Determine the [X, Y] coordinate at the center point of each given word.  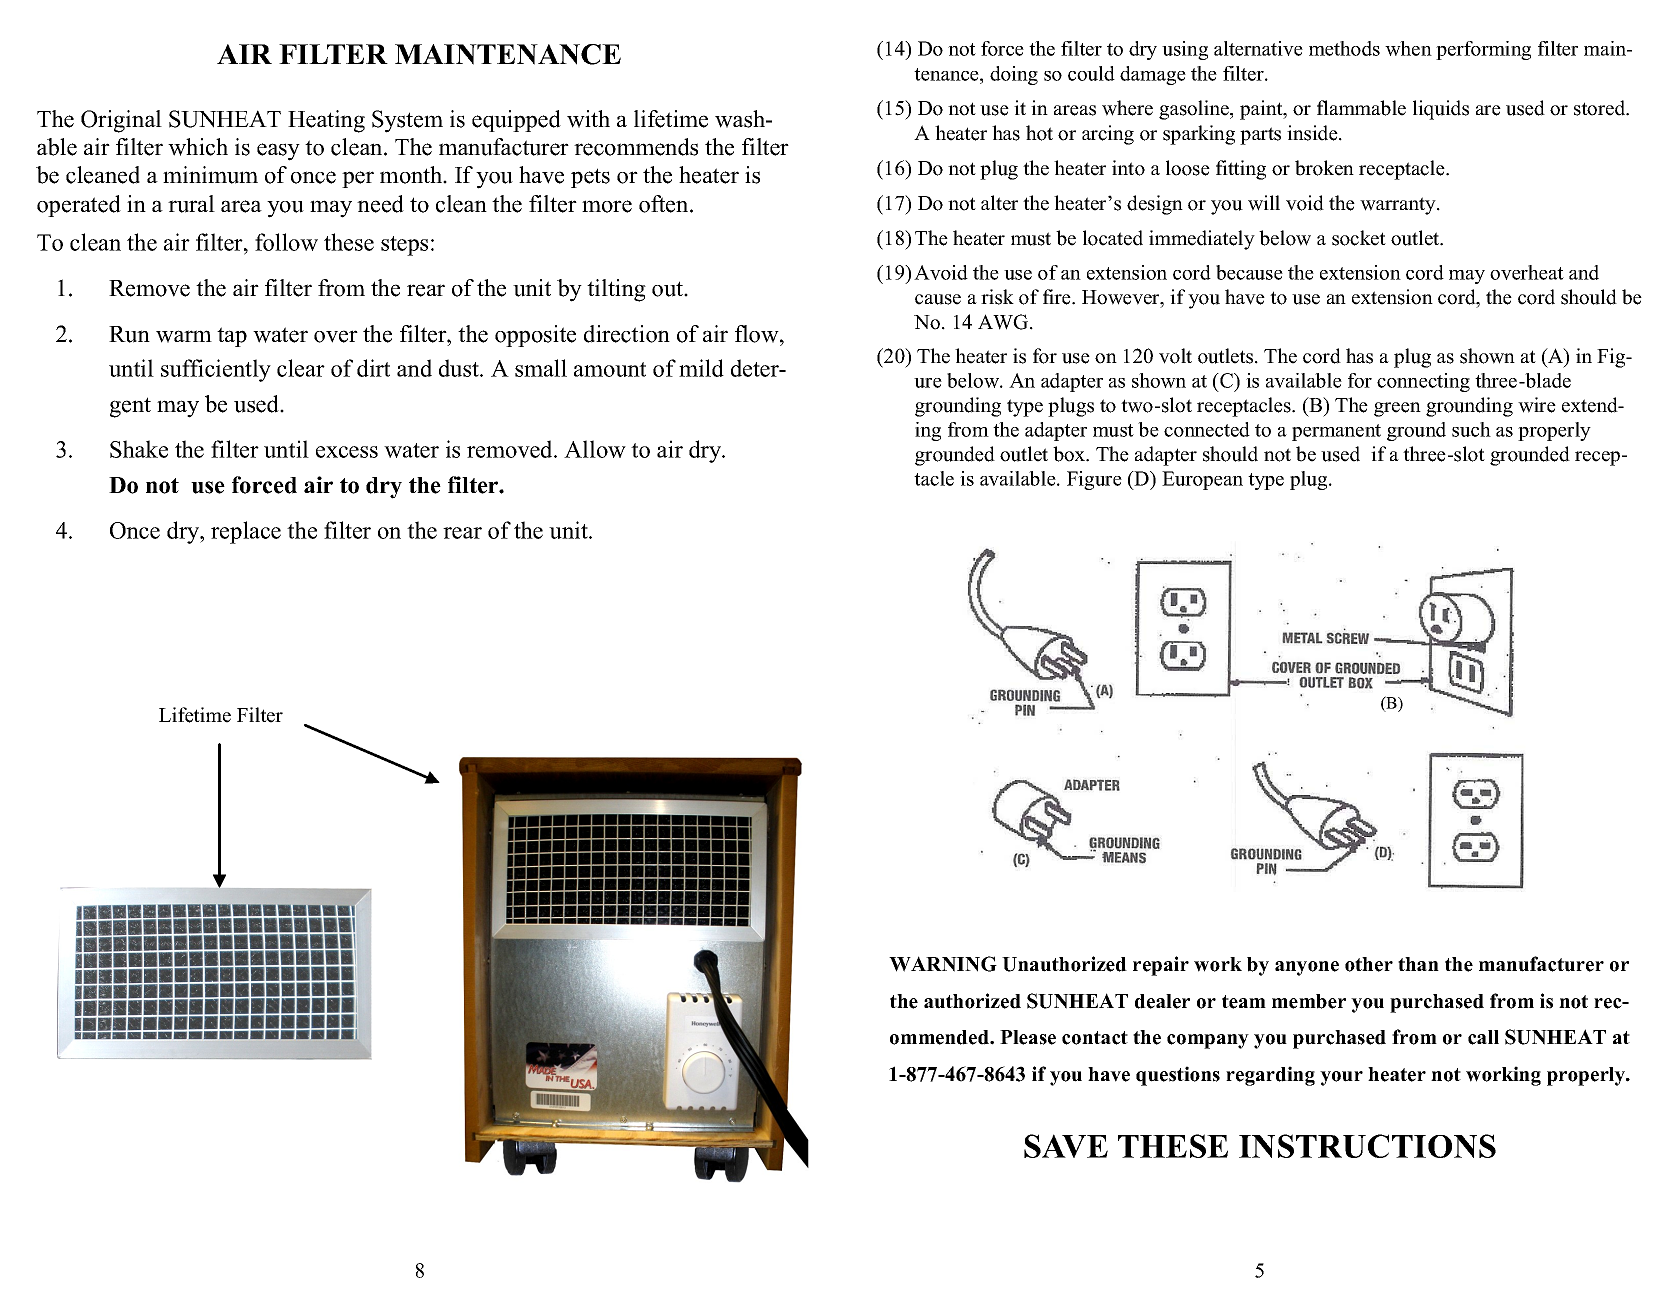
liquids [1441, 110]
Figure [1094, 480]
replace [246, 532]
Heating [326, 121]
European [1202, 480]
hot [1039, 133]
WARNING [943, 964]
